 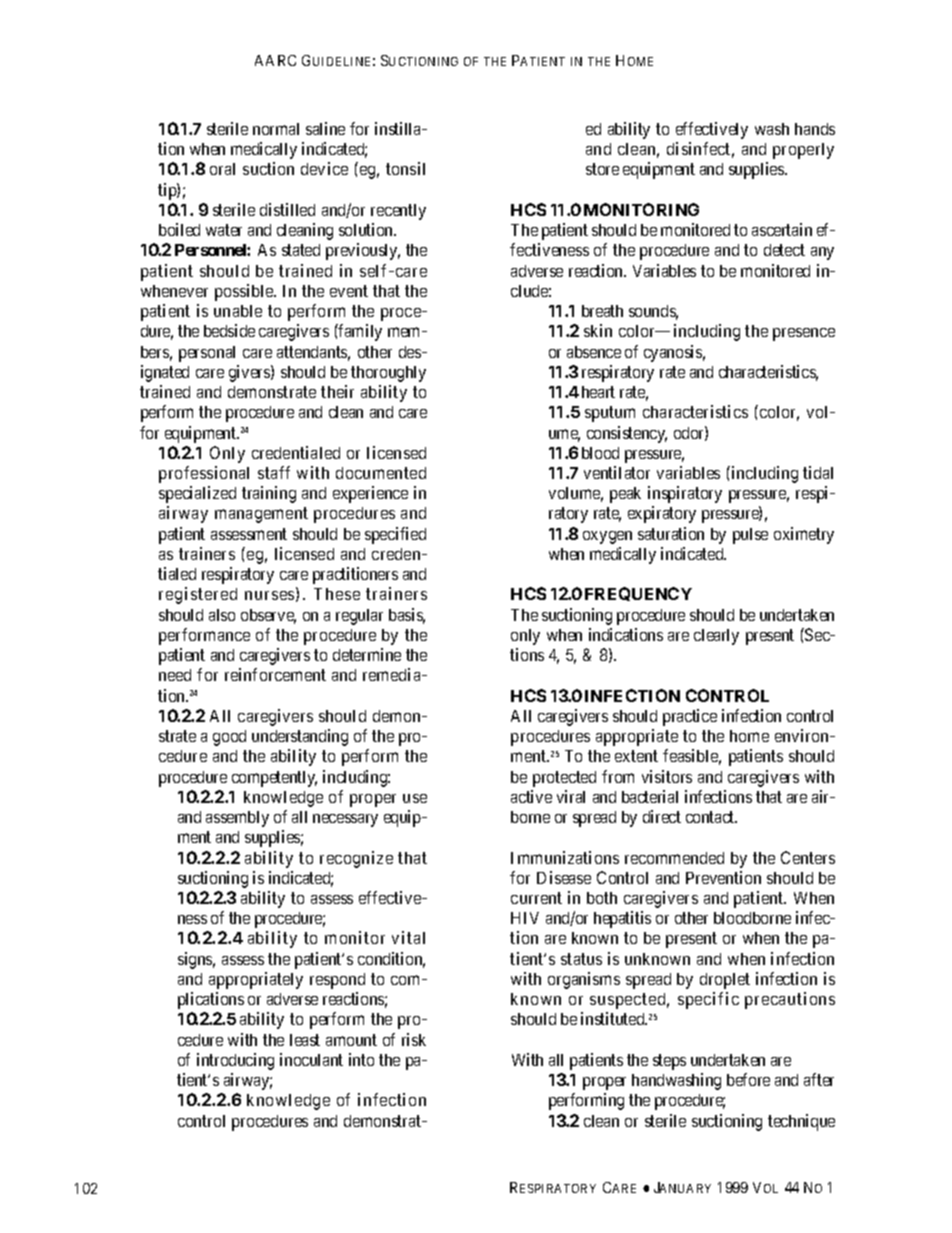 I want to click on bedside, so click(x=229, y=330).
